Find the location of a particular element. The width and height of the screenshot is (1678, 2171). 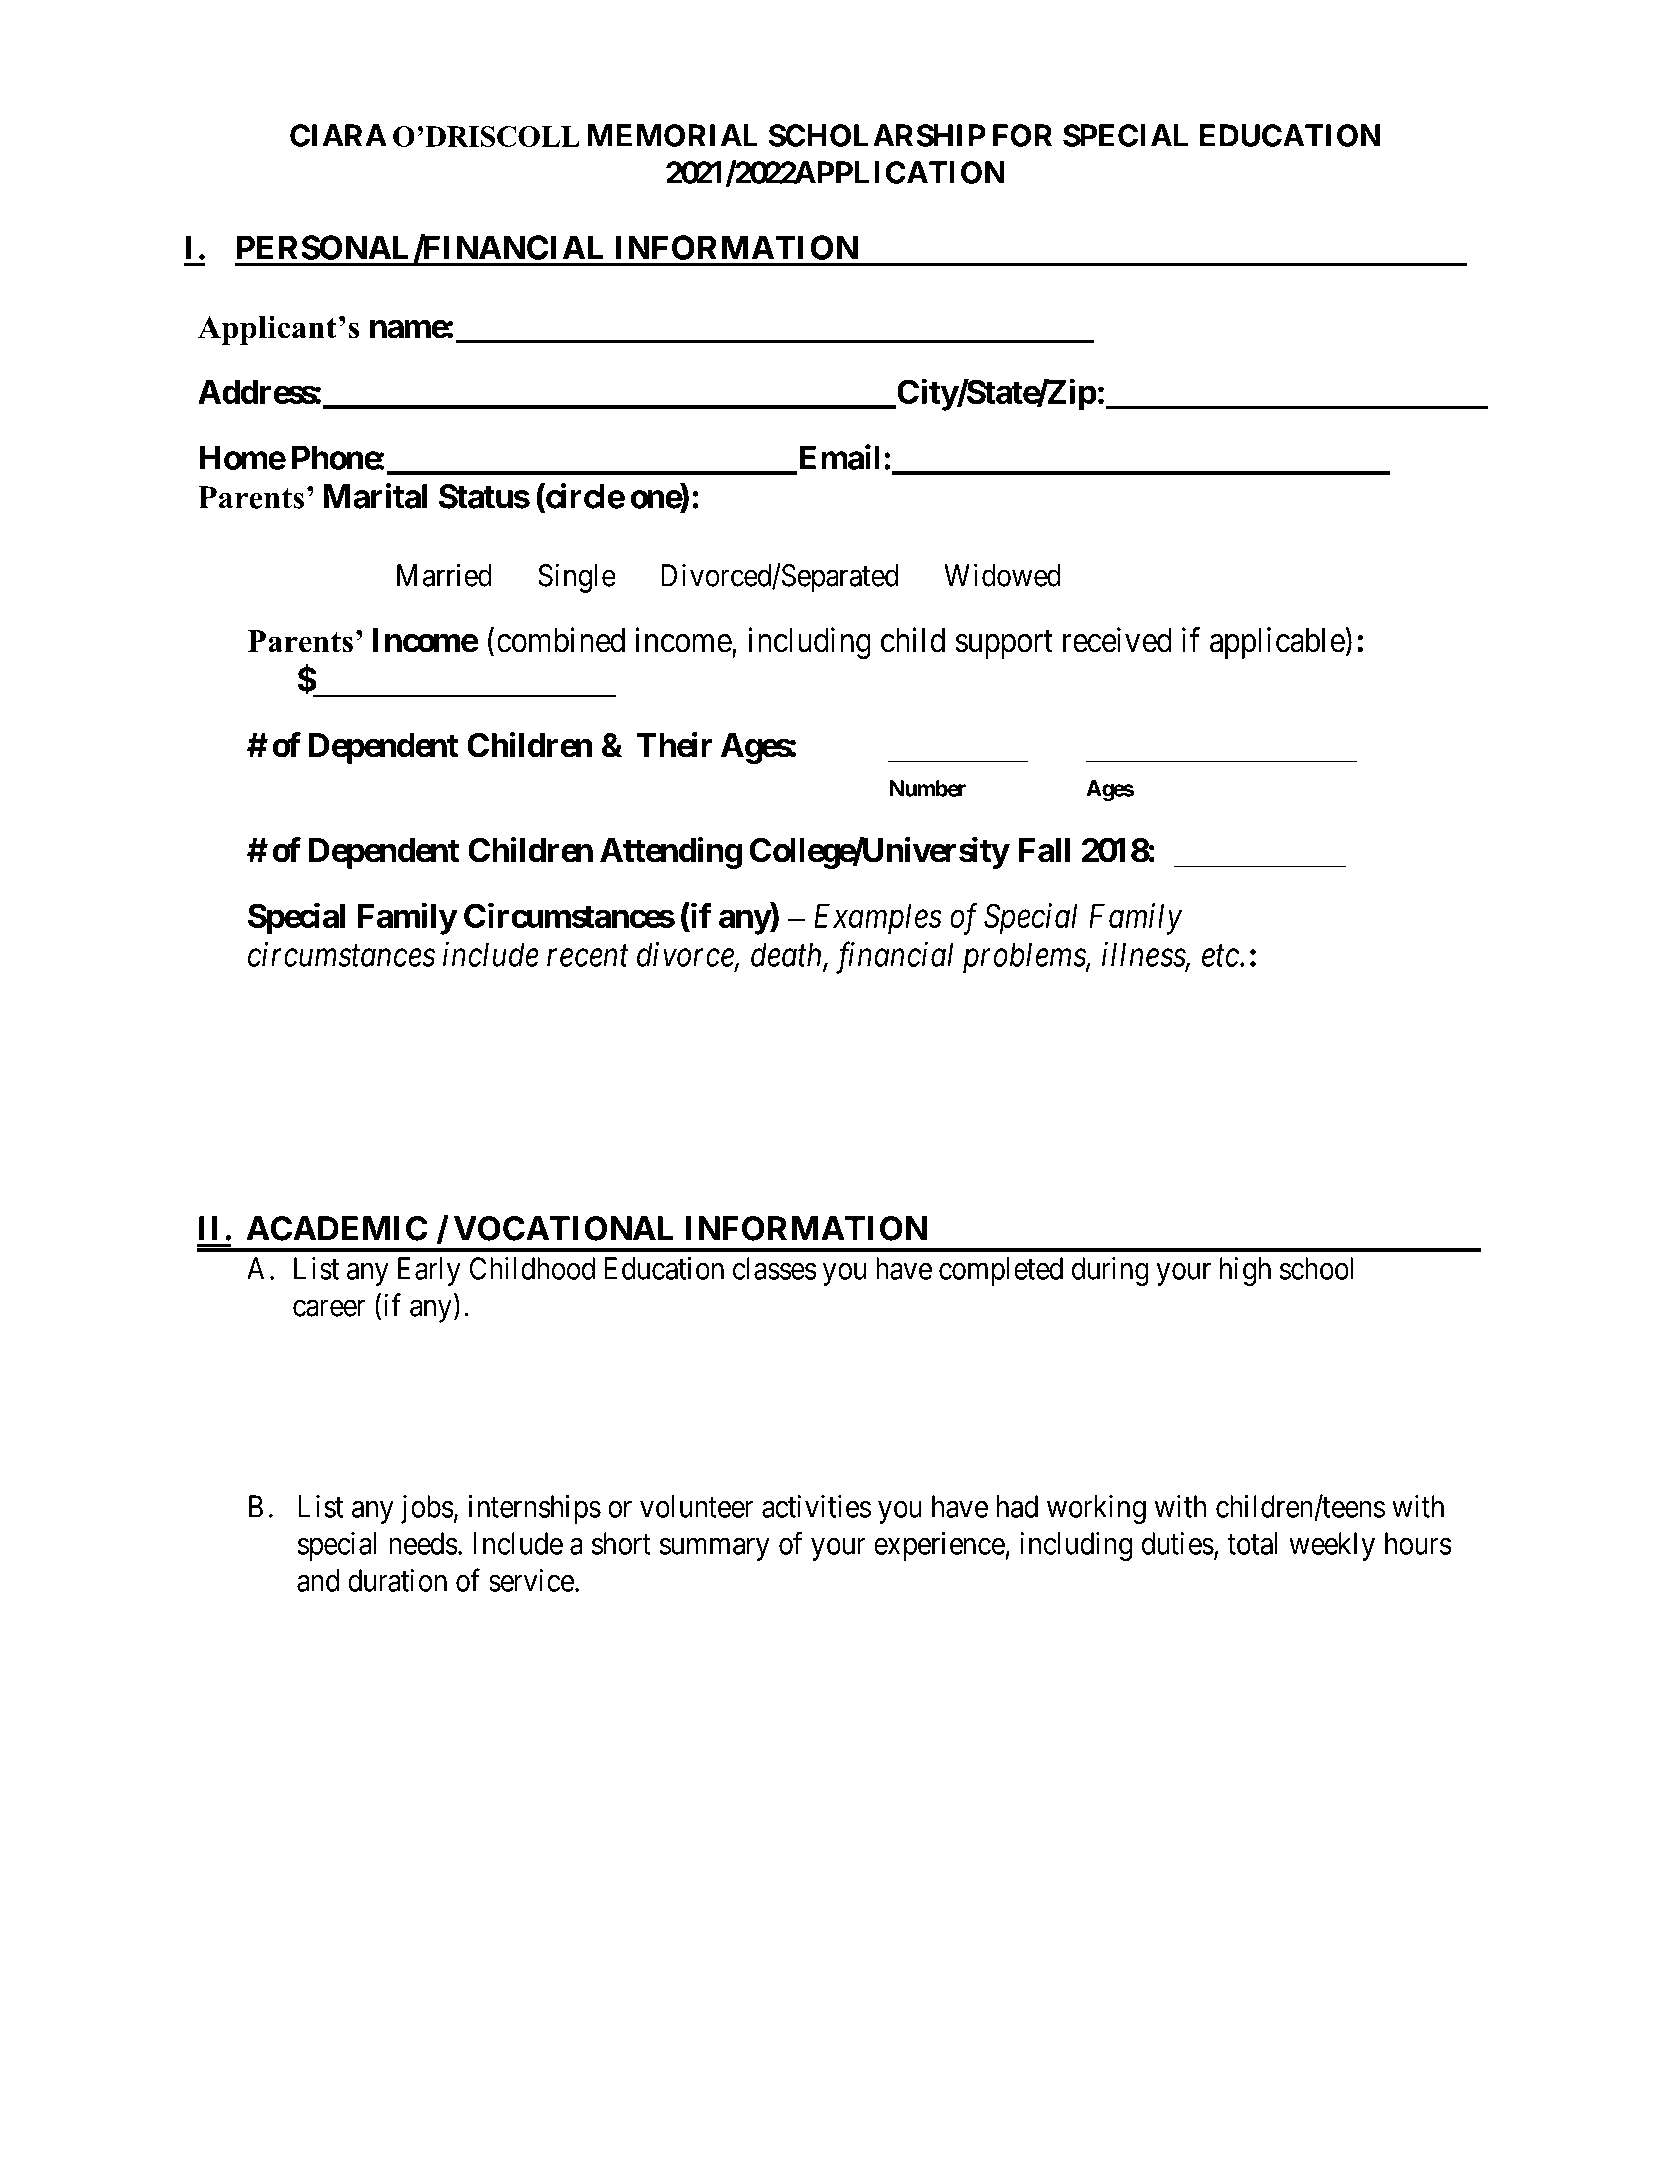

applicable is located at coordinates (1278, 643).
